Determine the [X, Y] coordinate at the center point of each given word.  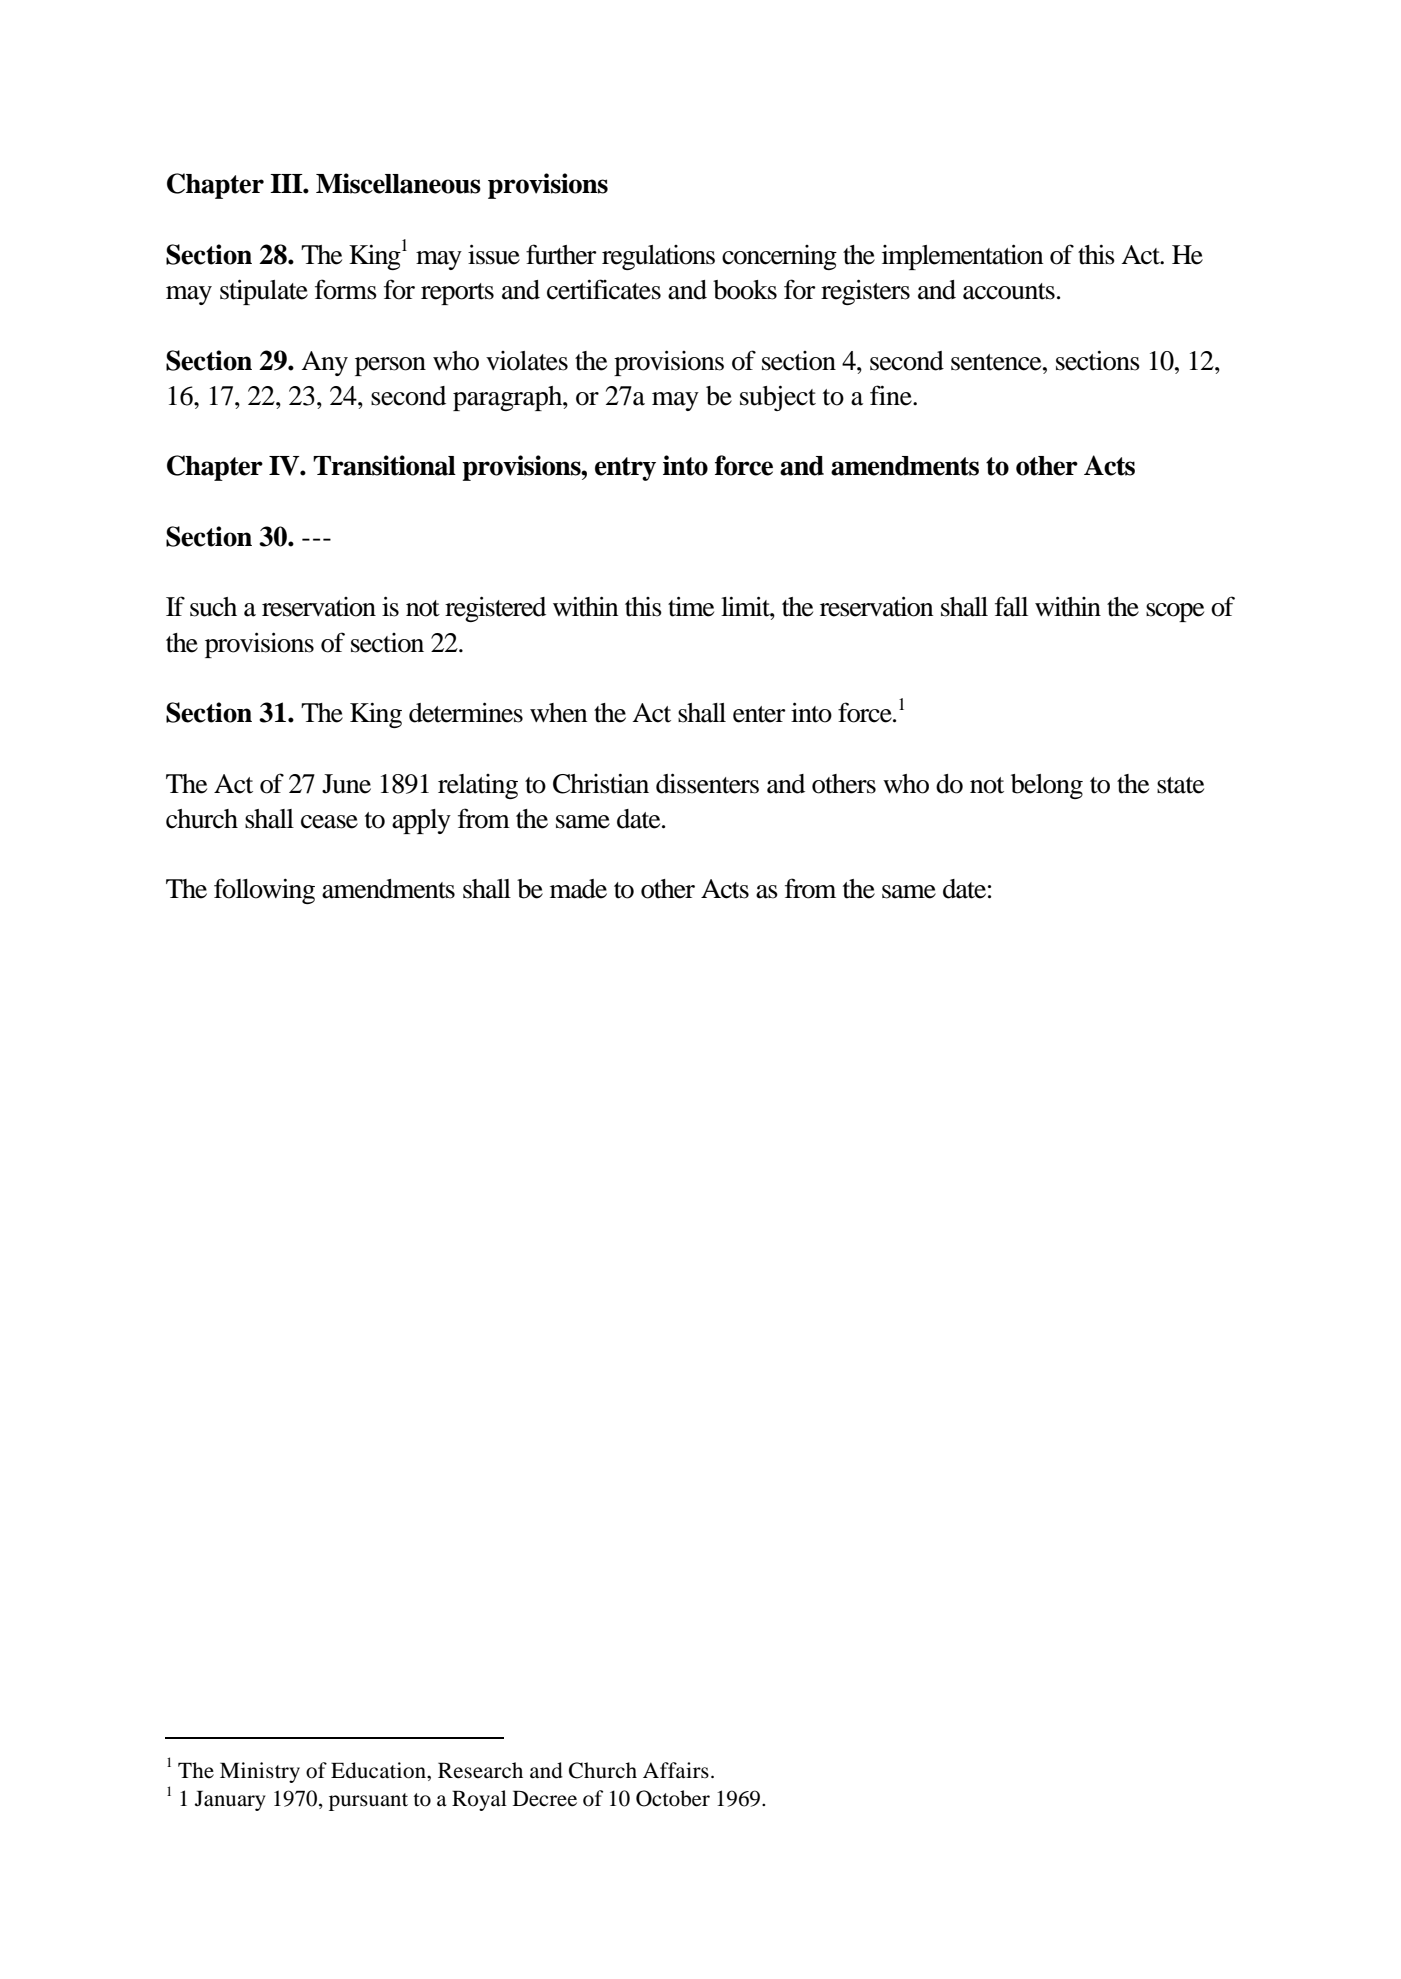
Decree [545, 1798]
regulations [658, 257]
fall [1011, 606]
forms [346, 289]
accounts [1009, 291]
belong [1047, 786]
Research [480, 1770]
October [673, 1798]
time [691, 606]
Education [379, 1770]
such [213, 607]
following [264, 891]
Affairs [676, 1770]
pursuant [368, 1802]
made [578, 889]
